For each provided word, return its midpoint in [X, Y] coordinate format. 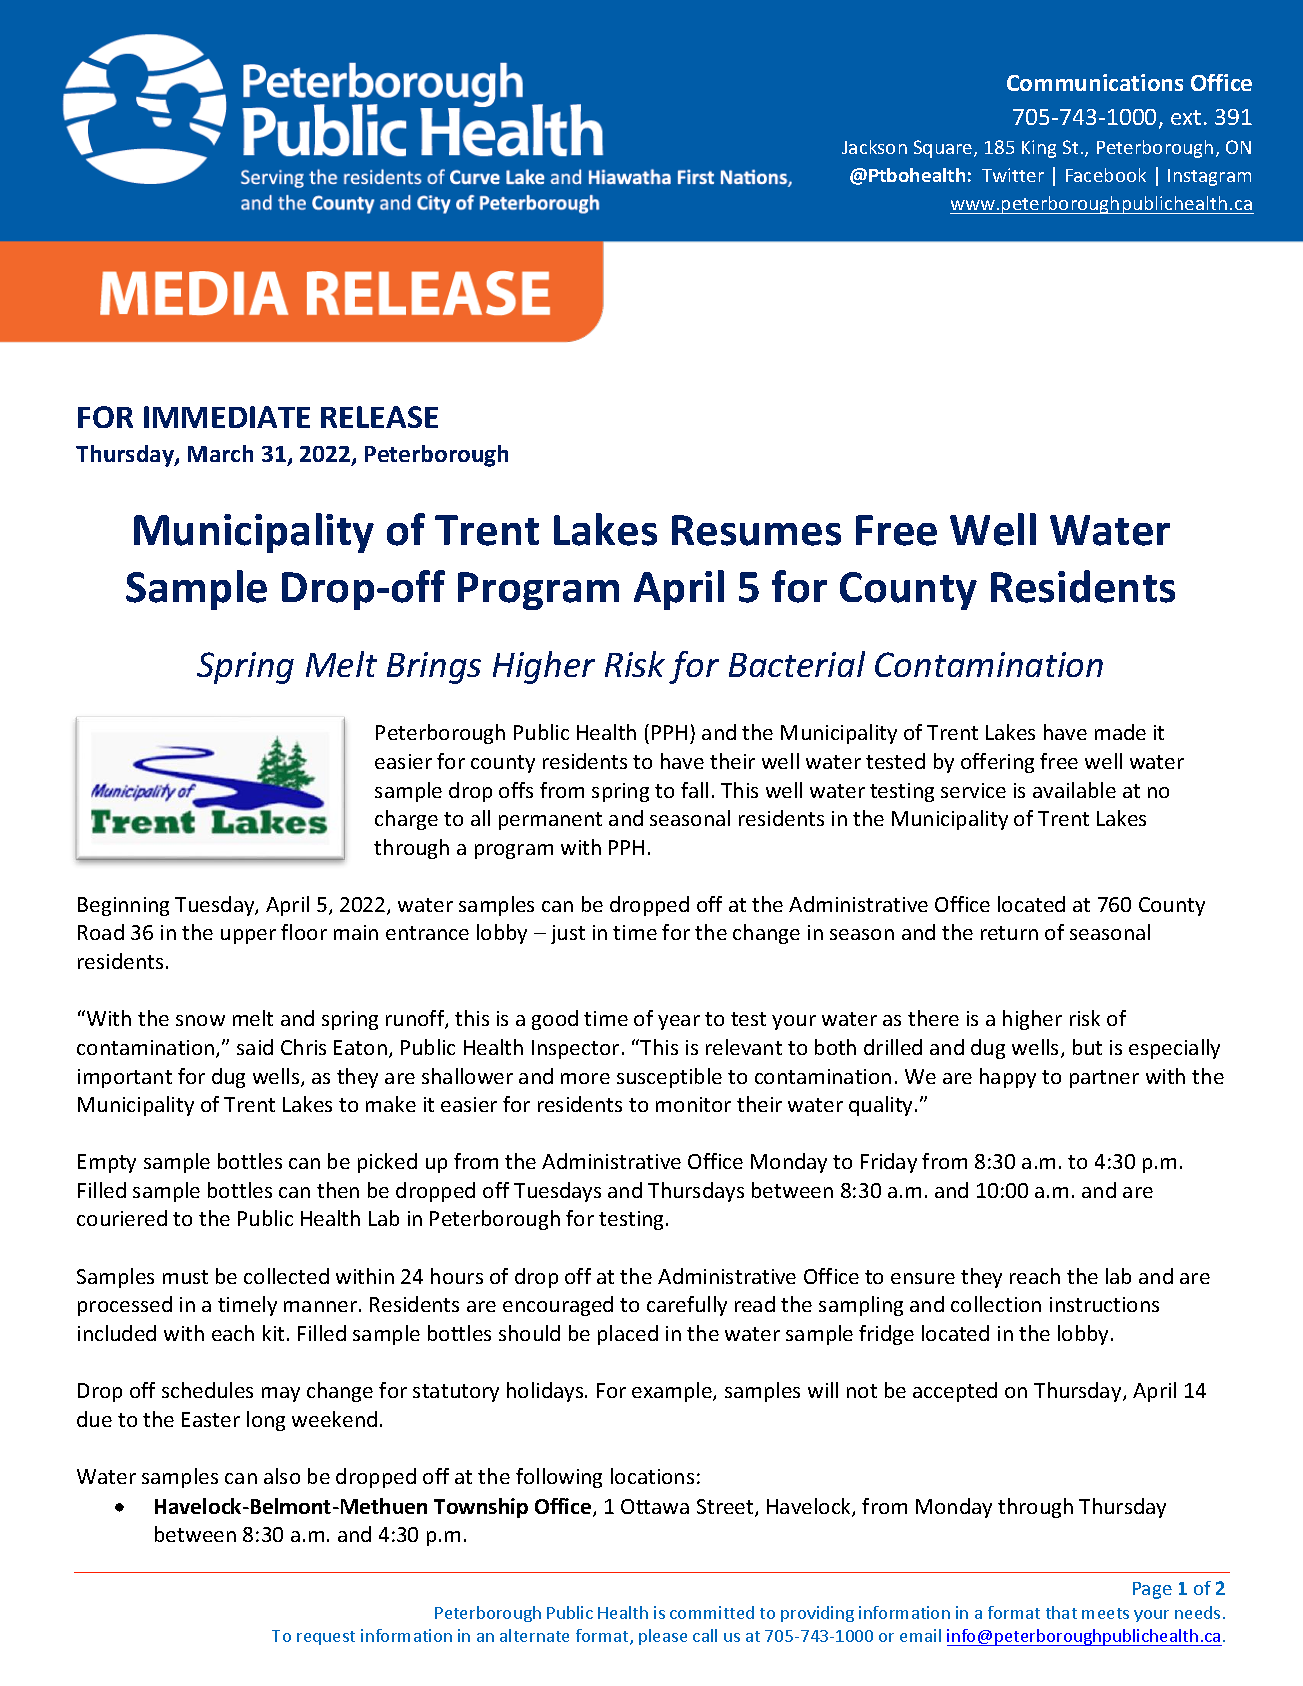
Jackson [874, 147]
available [1074, 790]
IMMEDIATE [227, 417]
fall [694, 790]
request [326, 1638]
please [663, 1637]
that [1061, 1612]
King [1039, 149]
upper [248, 936]
